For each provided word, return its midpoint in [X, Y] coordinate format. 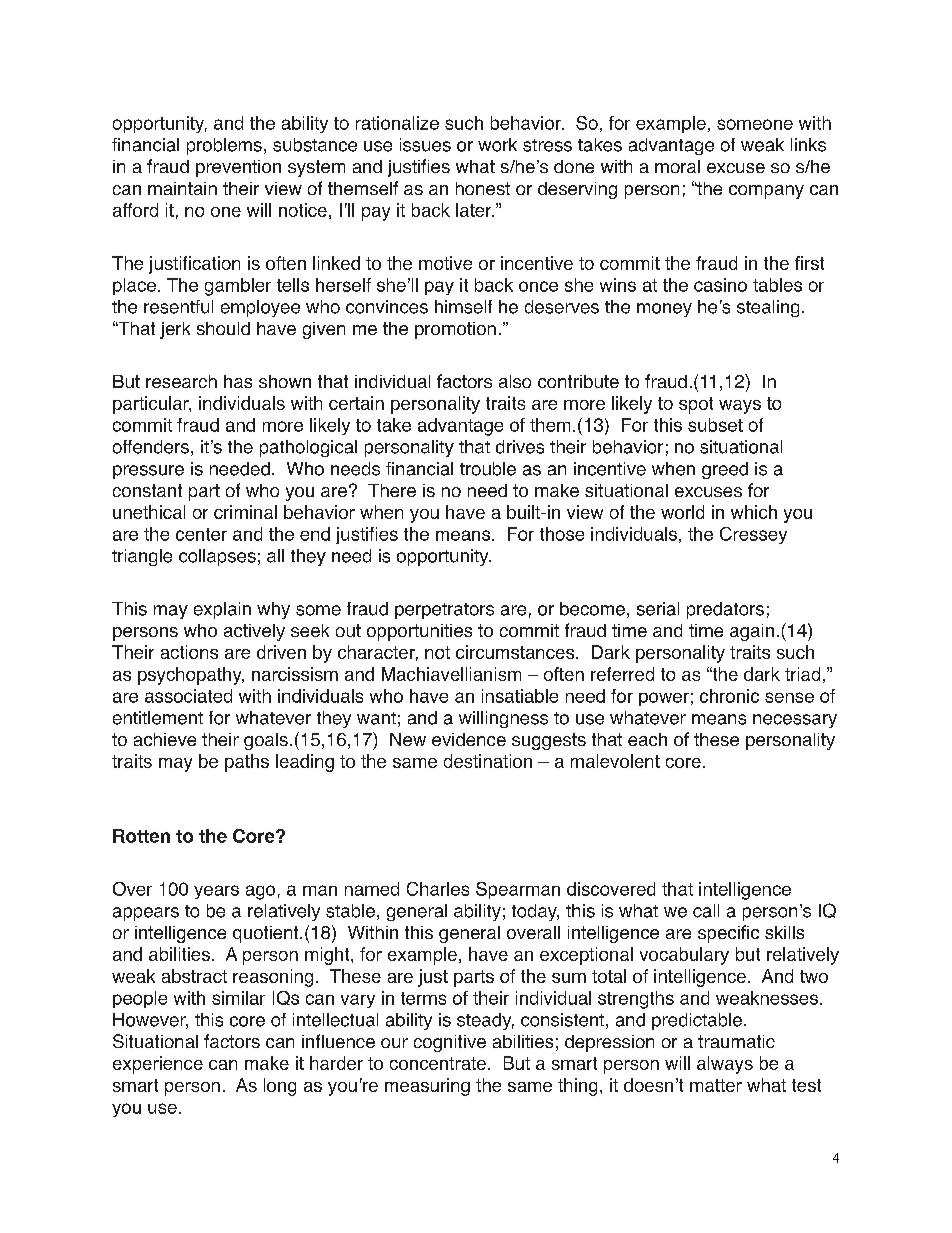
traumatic [736, 1041]
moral [677, 166]
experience [158, 1065]
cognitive [450, 1043]
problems [224, 146]
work [497, 145]
